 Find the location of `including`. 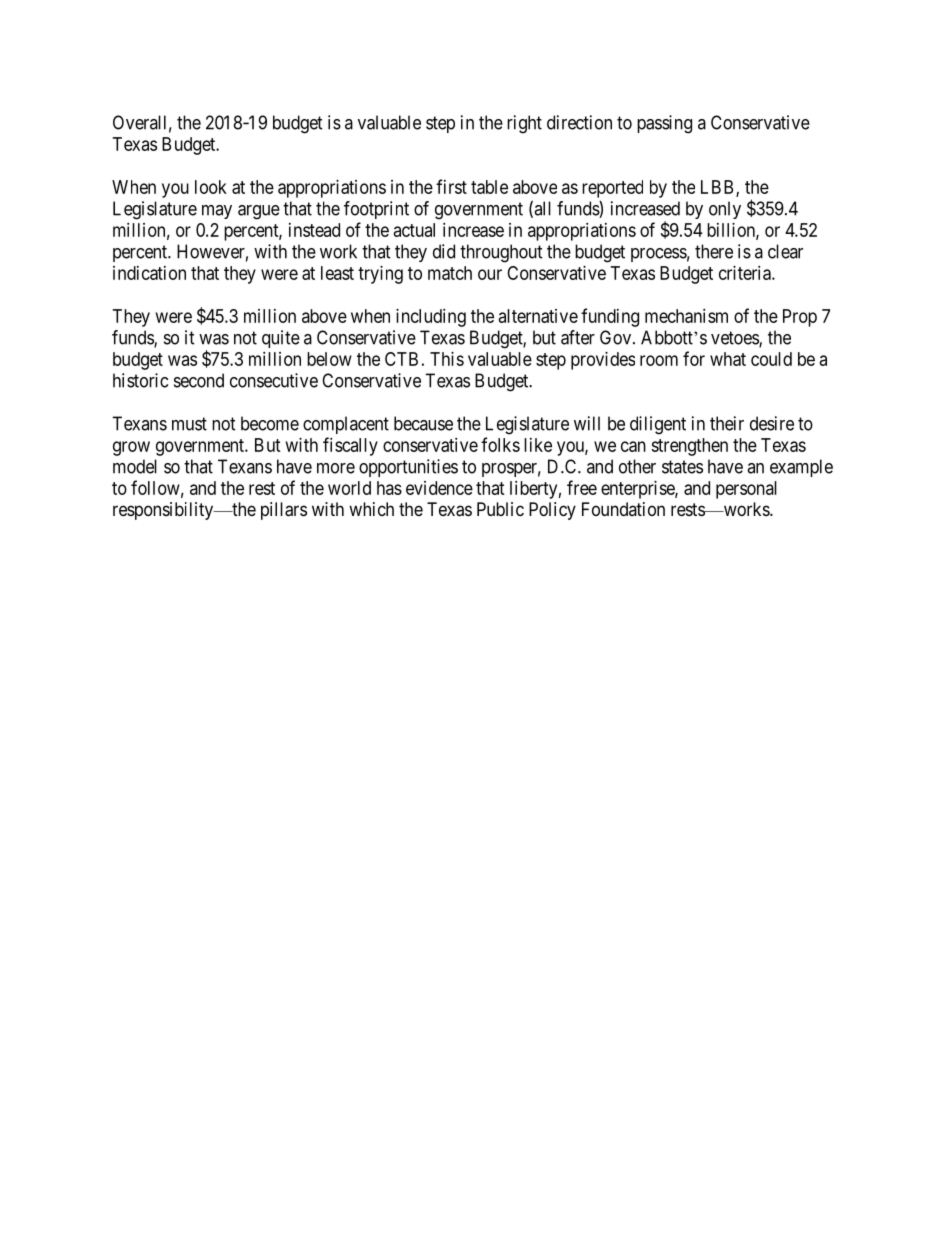

including is located at coordinates (431, 318).
